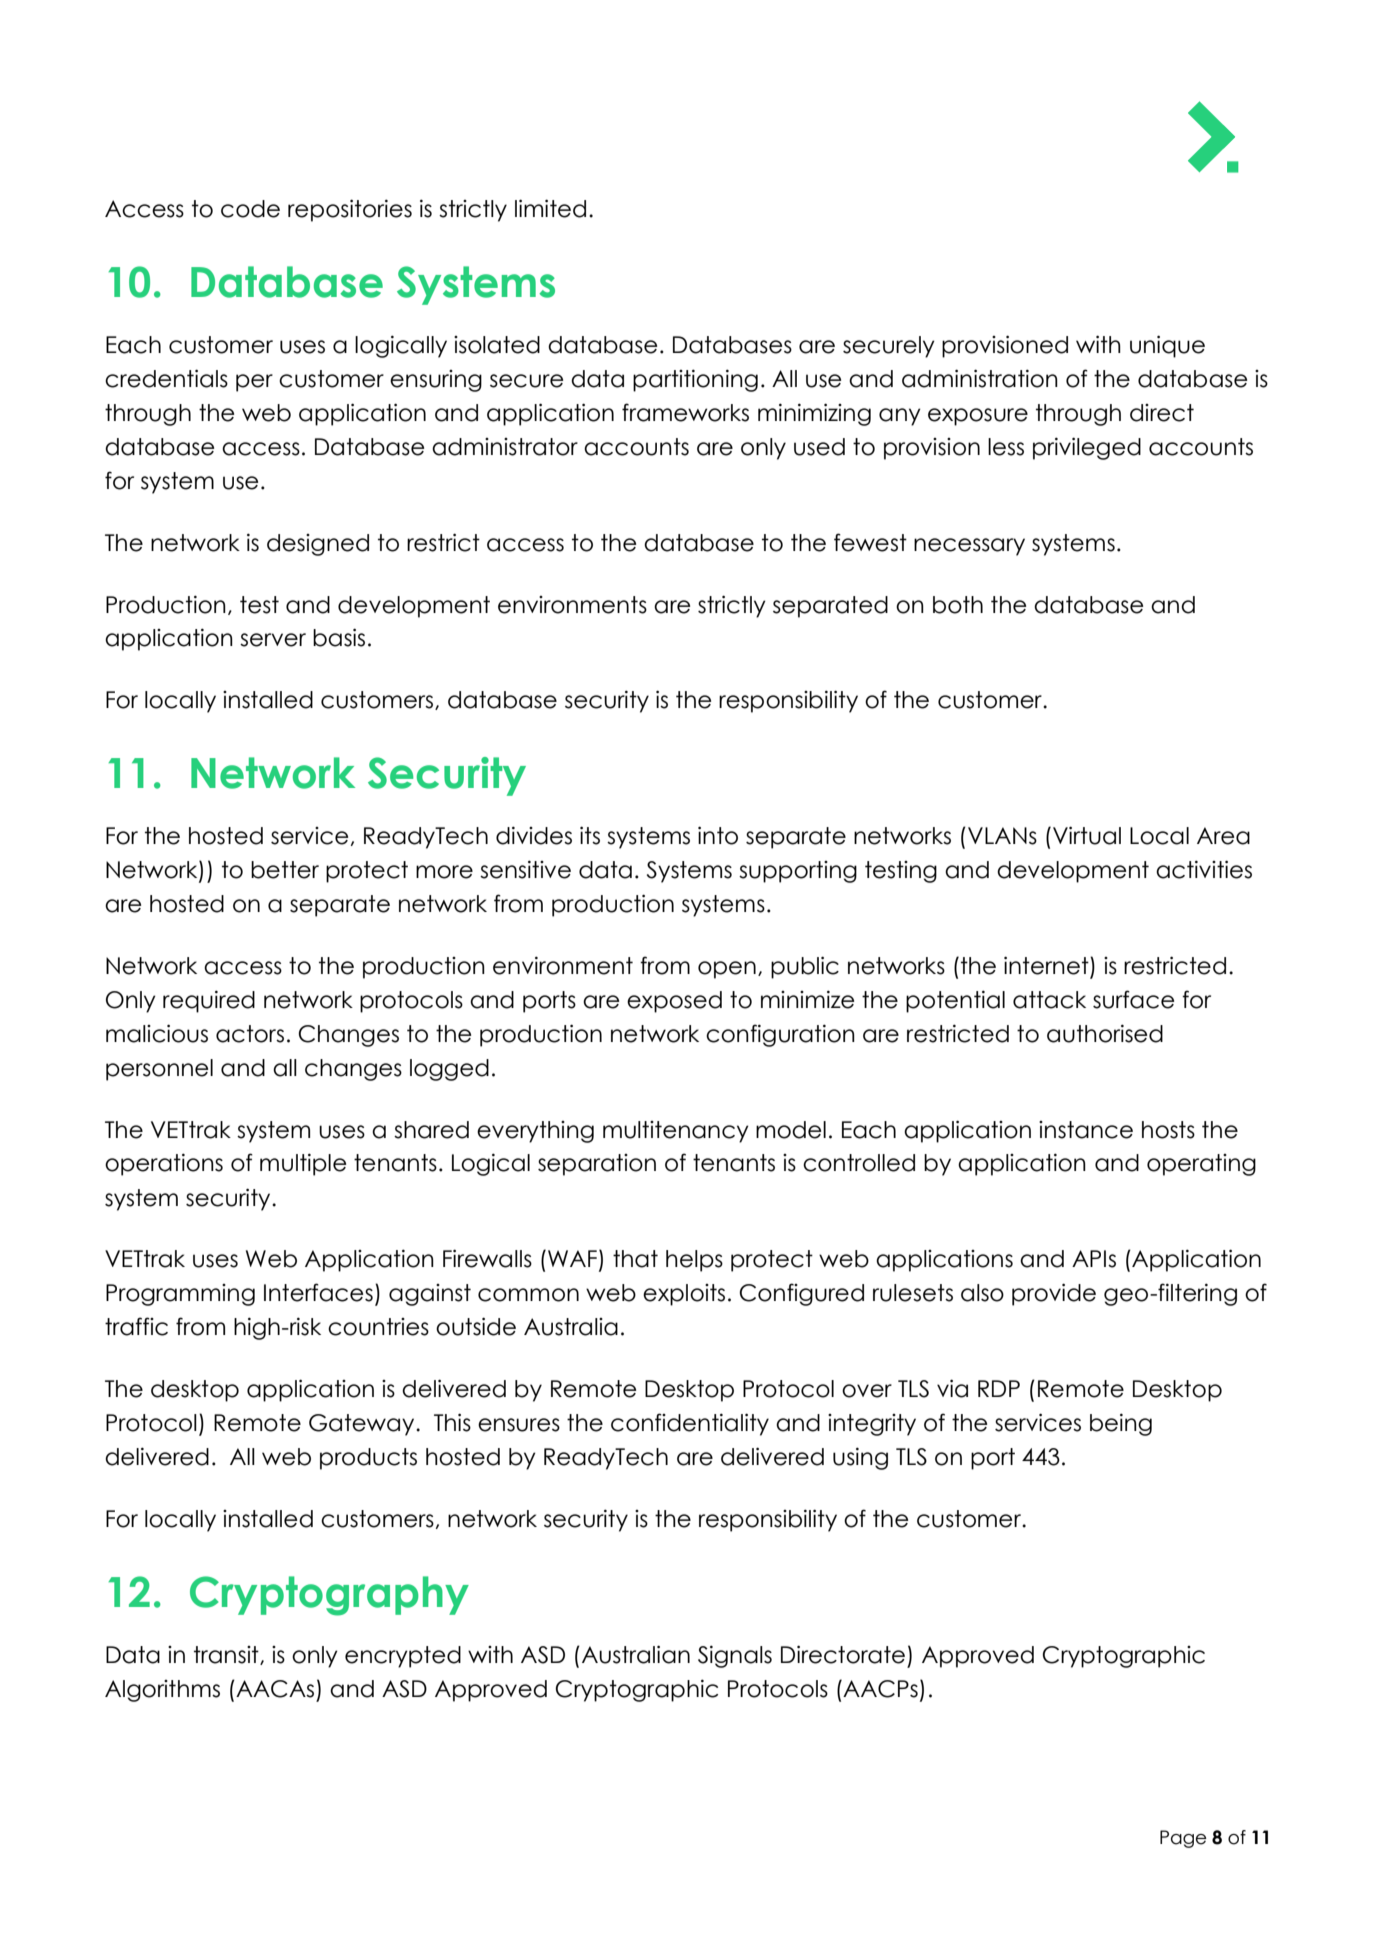  What do you see at coordinates (162, 1691) in the screenshot?
I see `Algorithms` at bounding box center [162, 1691].
